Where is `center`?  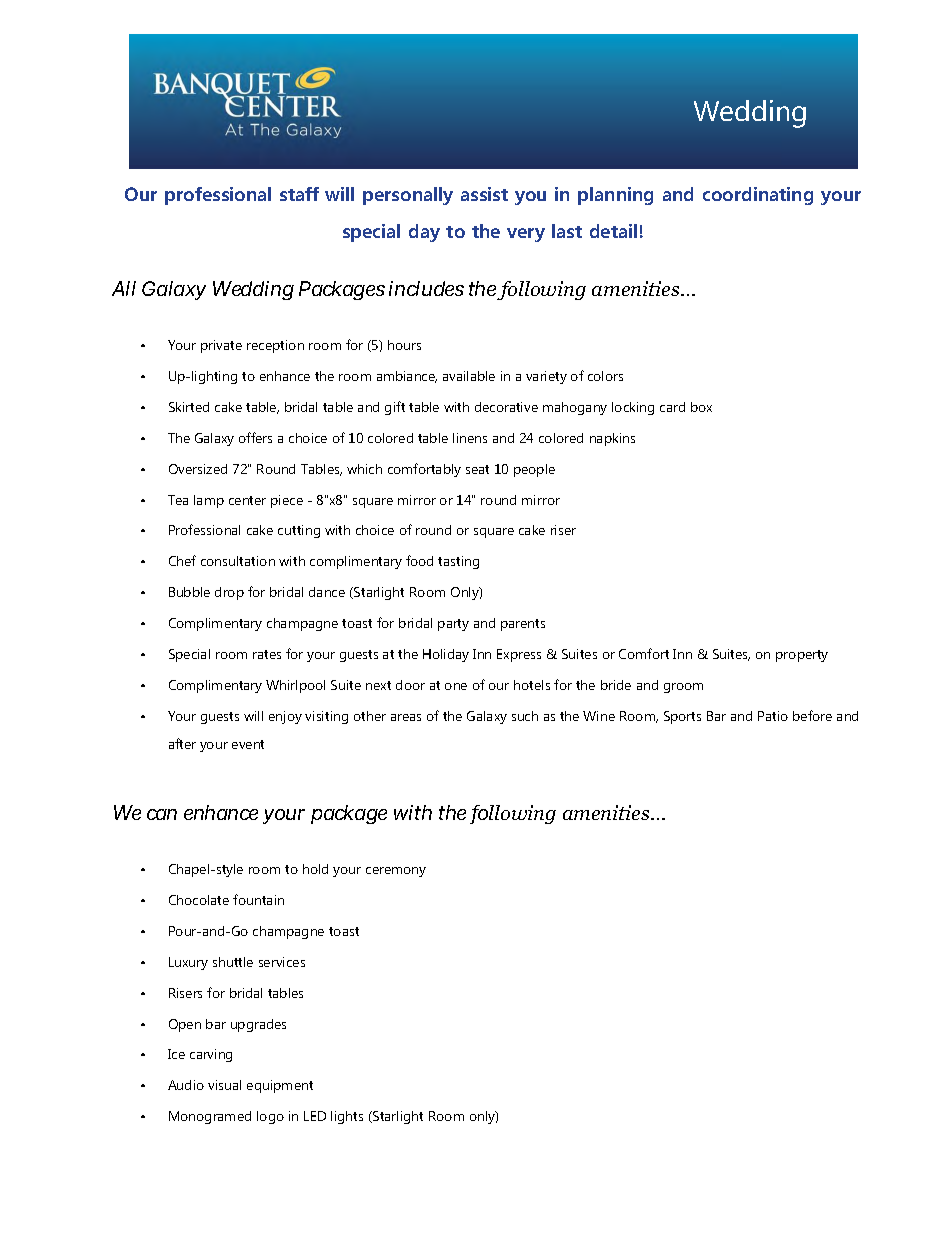 center is located at coordinates (247, 500).
